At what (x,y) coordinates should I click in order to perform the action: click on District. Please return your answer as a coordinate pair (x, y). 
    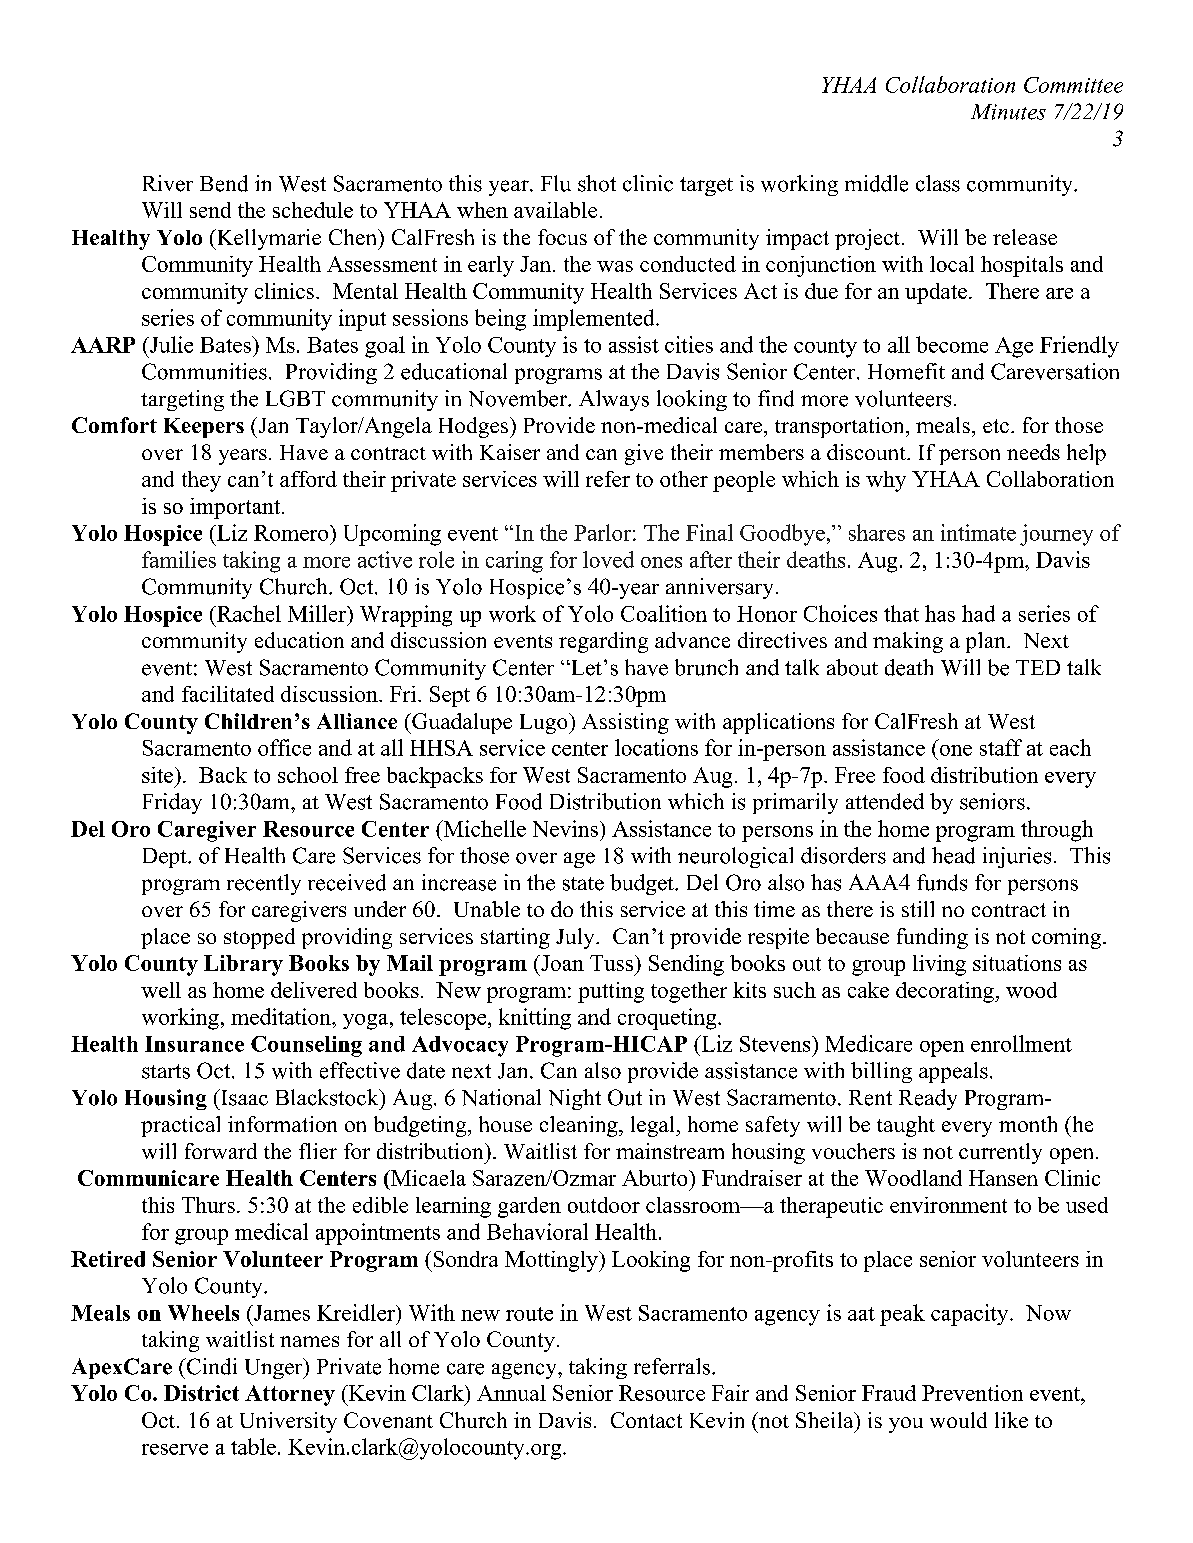
    Looking at the image, I should click on (201, 1393).
